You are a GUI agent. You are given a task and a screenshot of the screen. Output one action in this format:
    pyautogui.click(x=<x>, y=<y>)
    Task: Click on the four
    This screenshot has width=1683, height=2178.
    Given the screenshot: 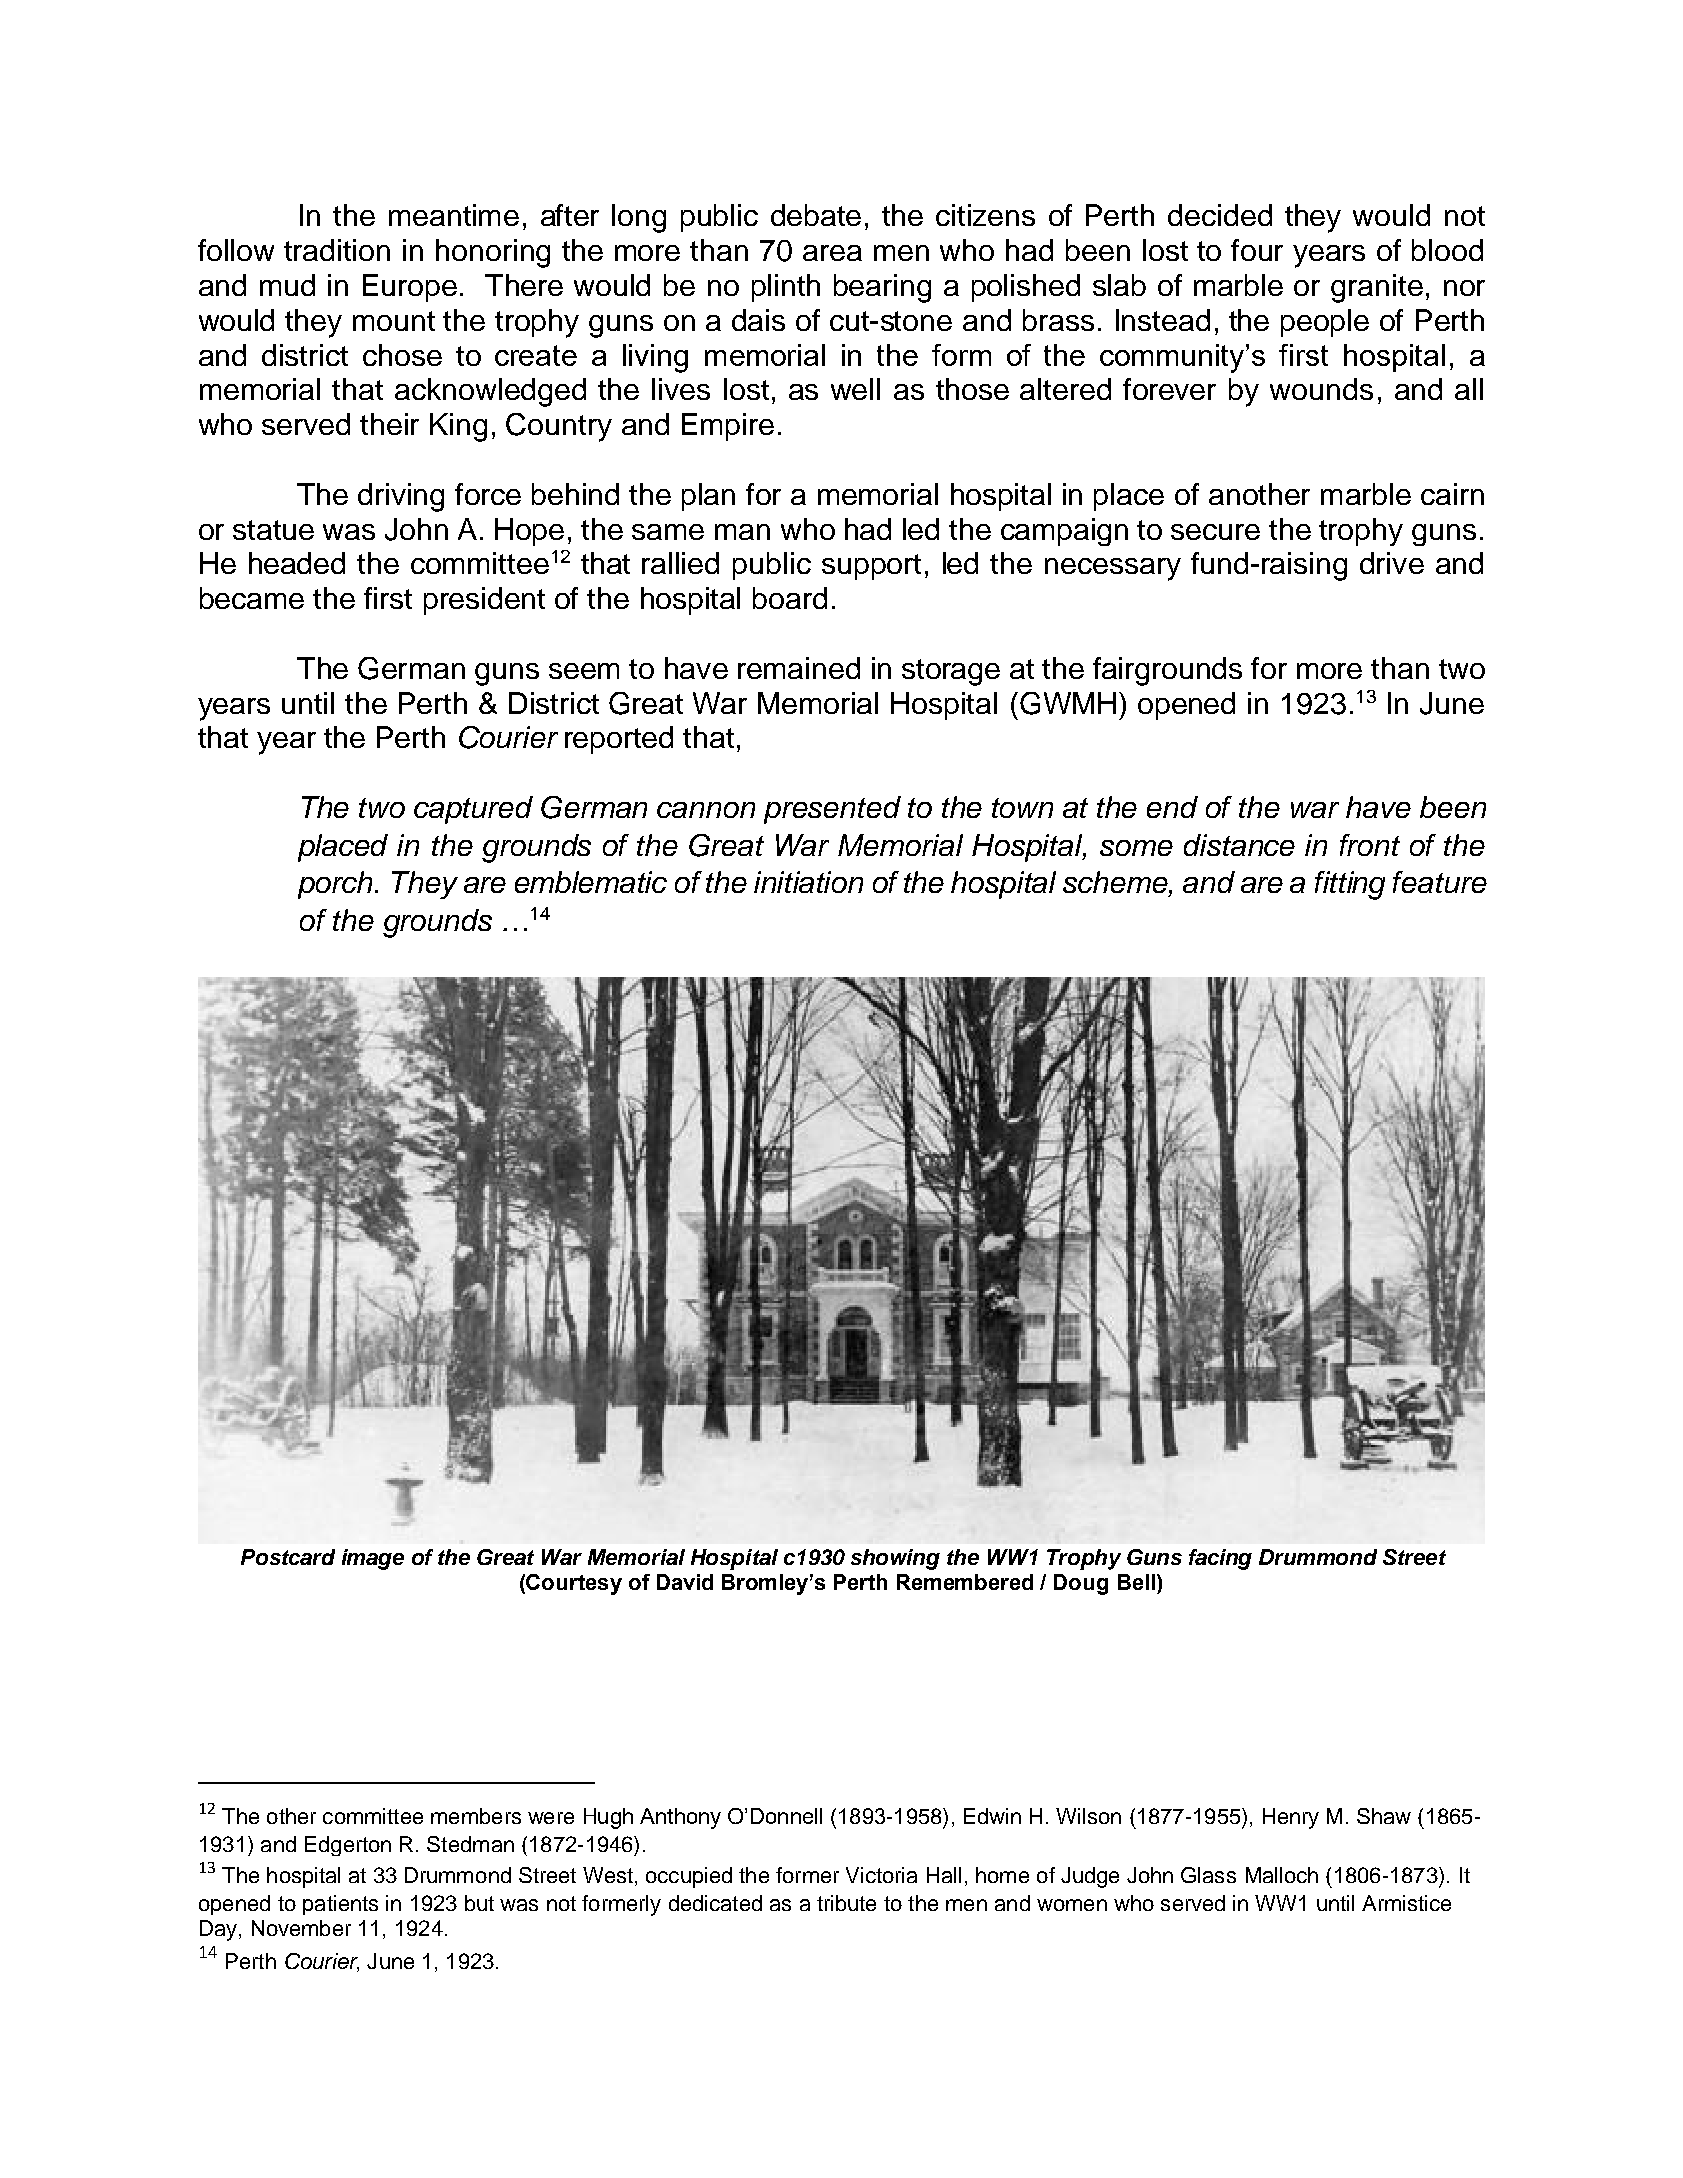 What is the action you would take?
    pyautogui.click(x=1257, y=250)
